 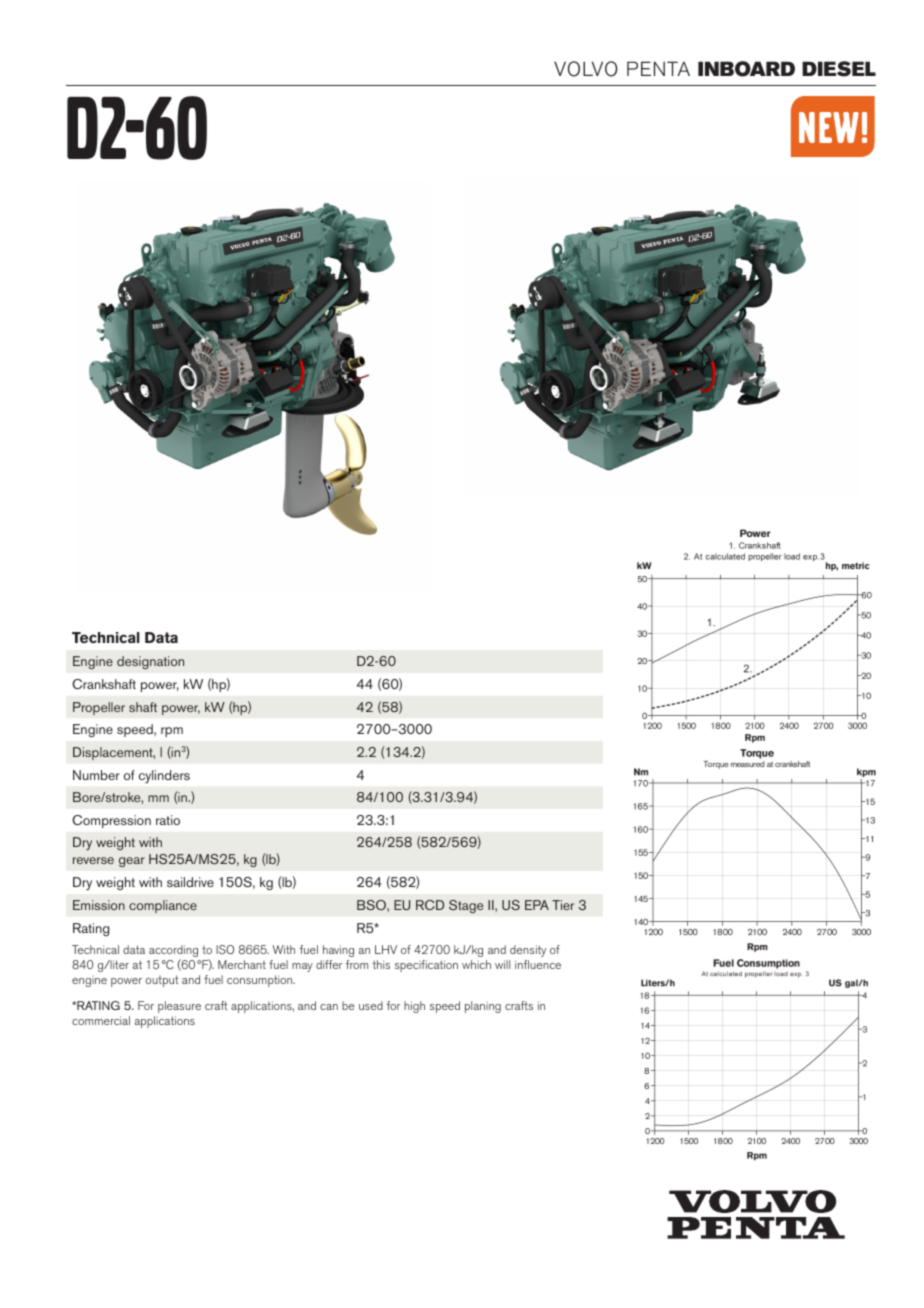 I want to click on pleasure, so click(x=179, y=1007).
